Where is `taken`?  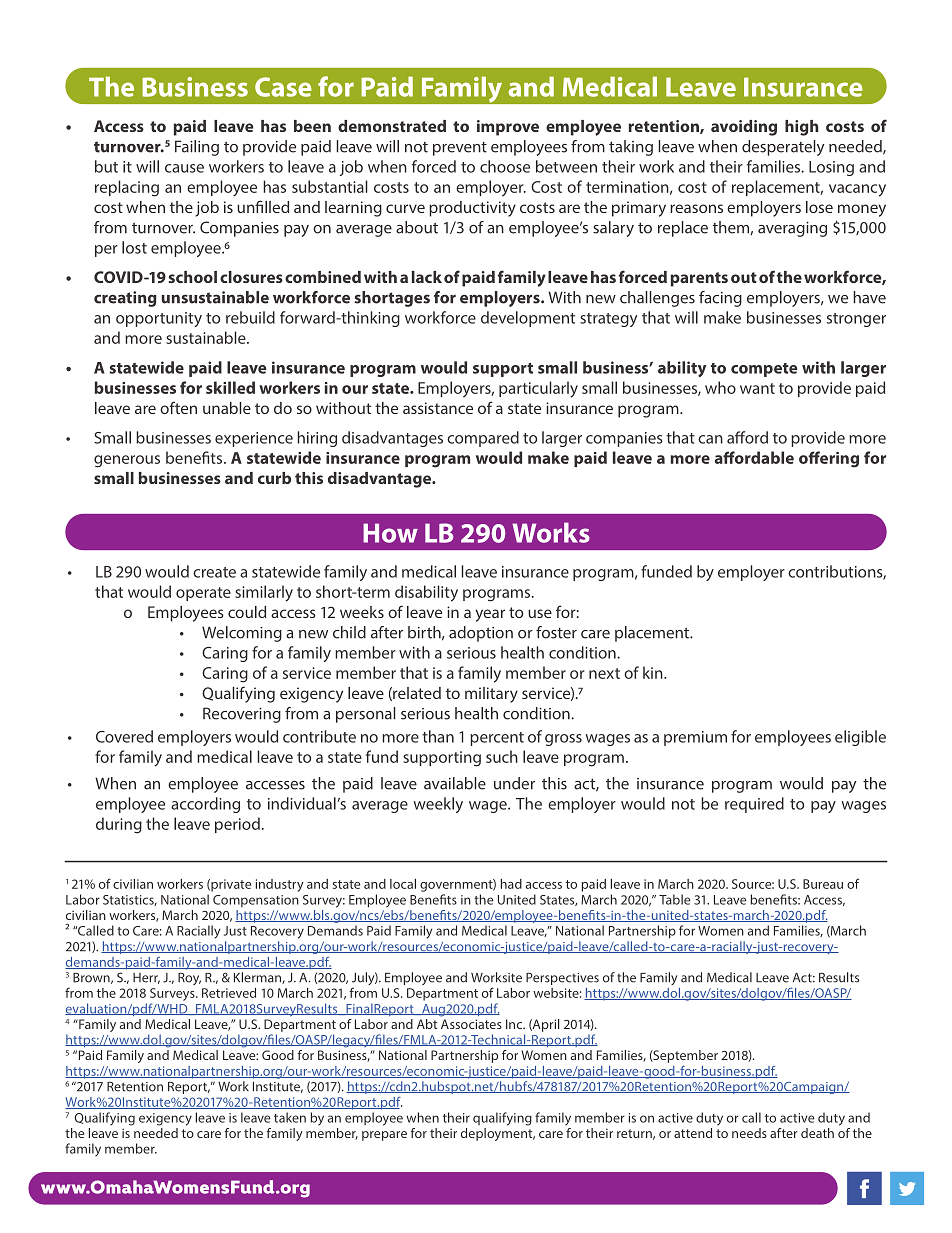 taken is located at coordinates (290, 1117).
